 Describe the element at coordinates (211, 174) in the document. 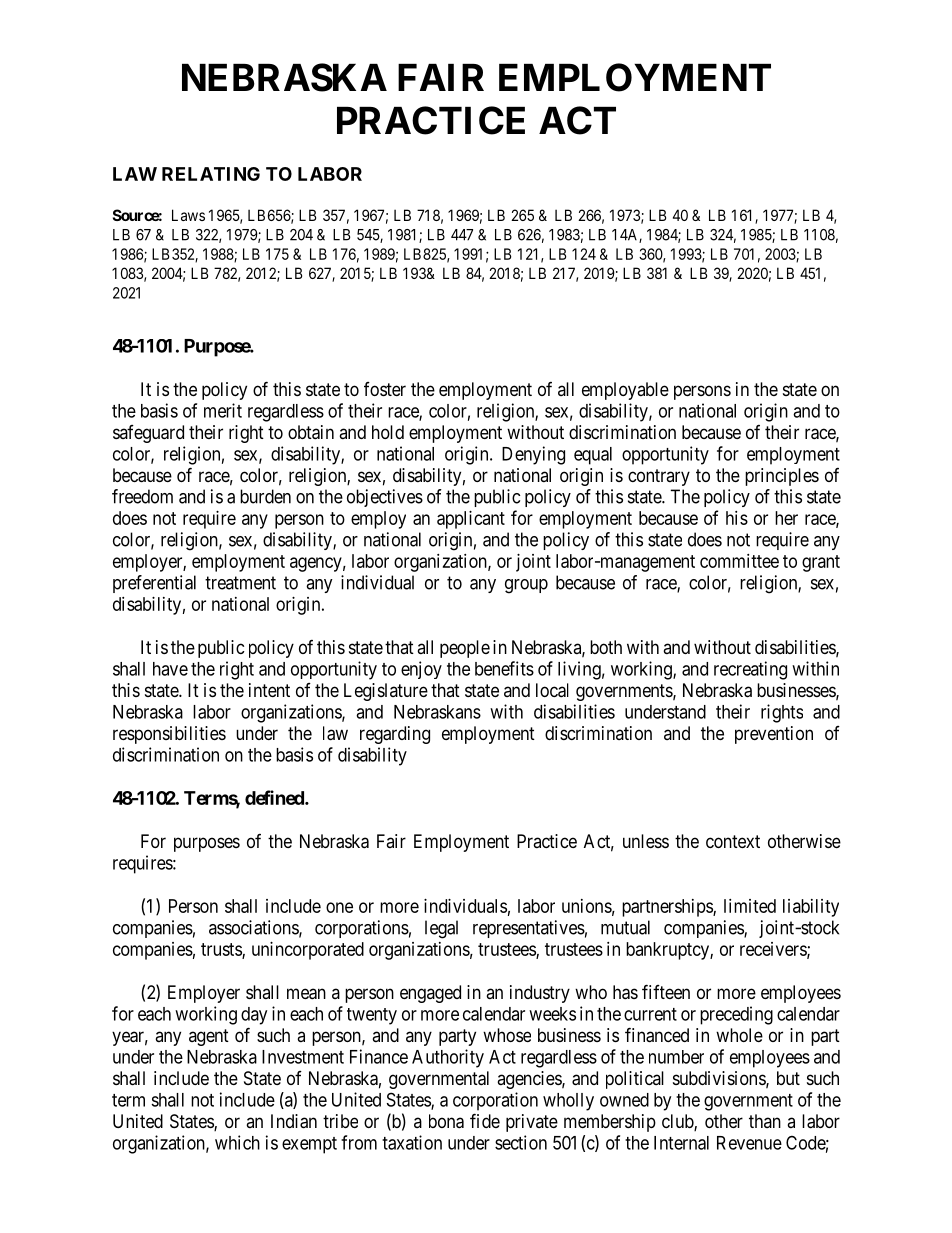

I see `RELATING` at that location.
